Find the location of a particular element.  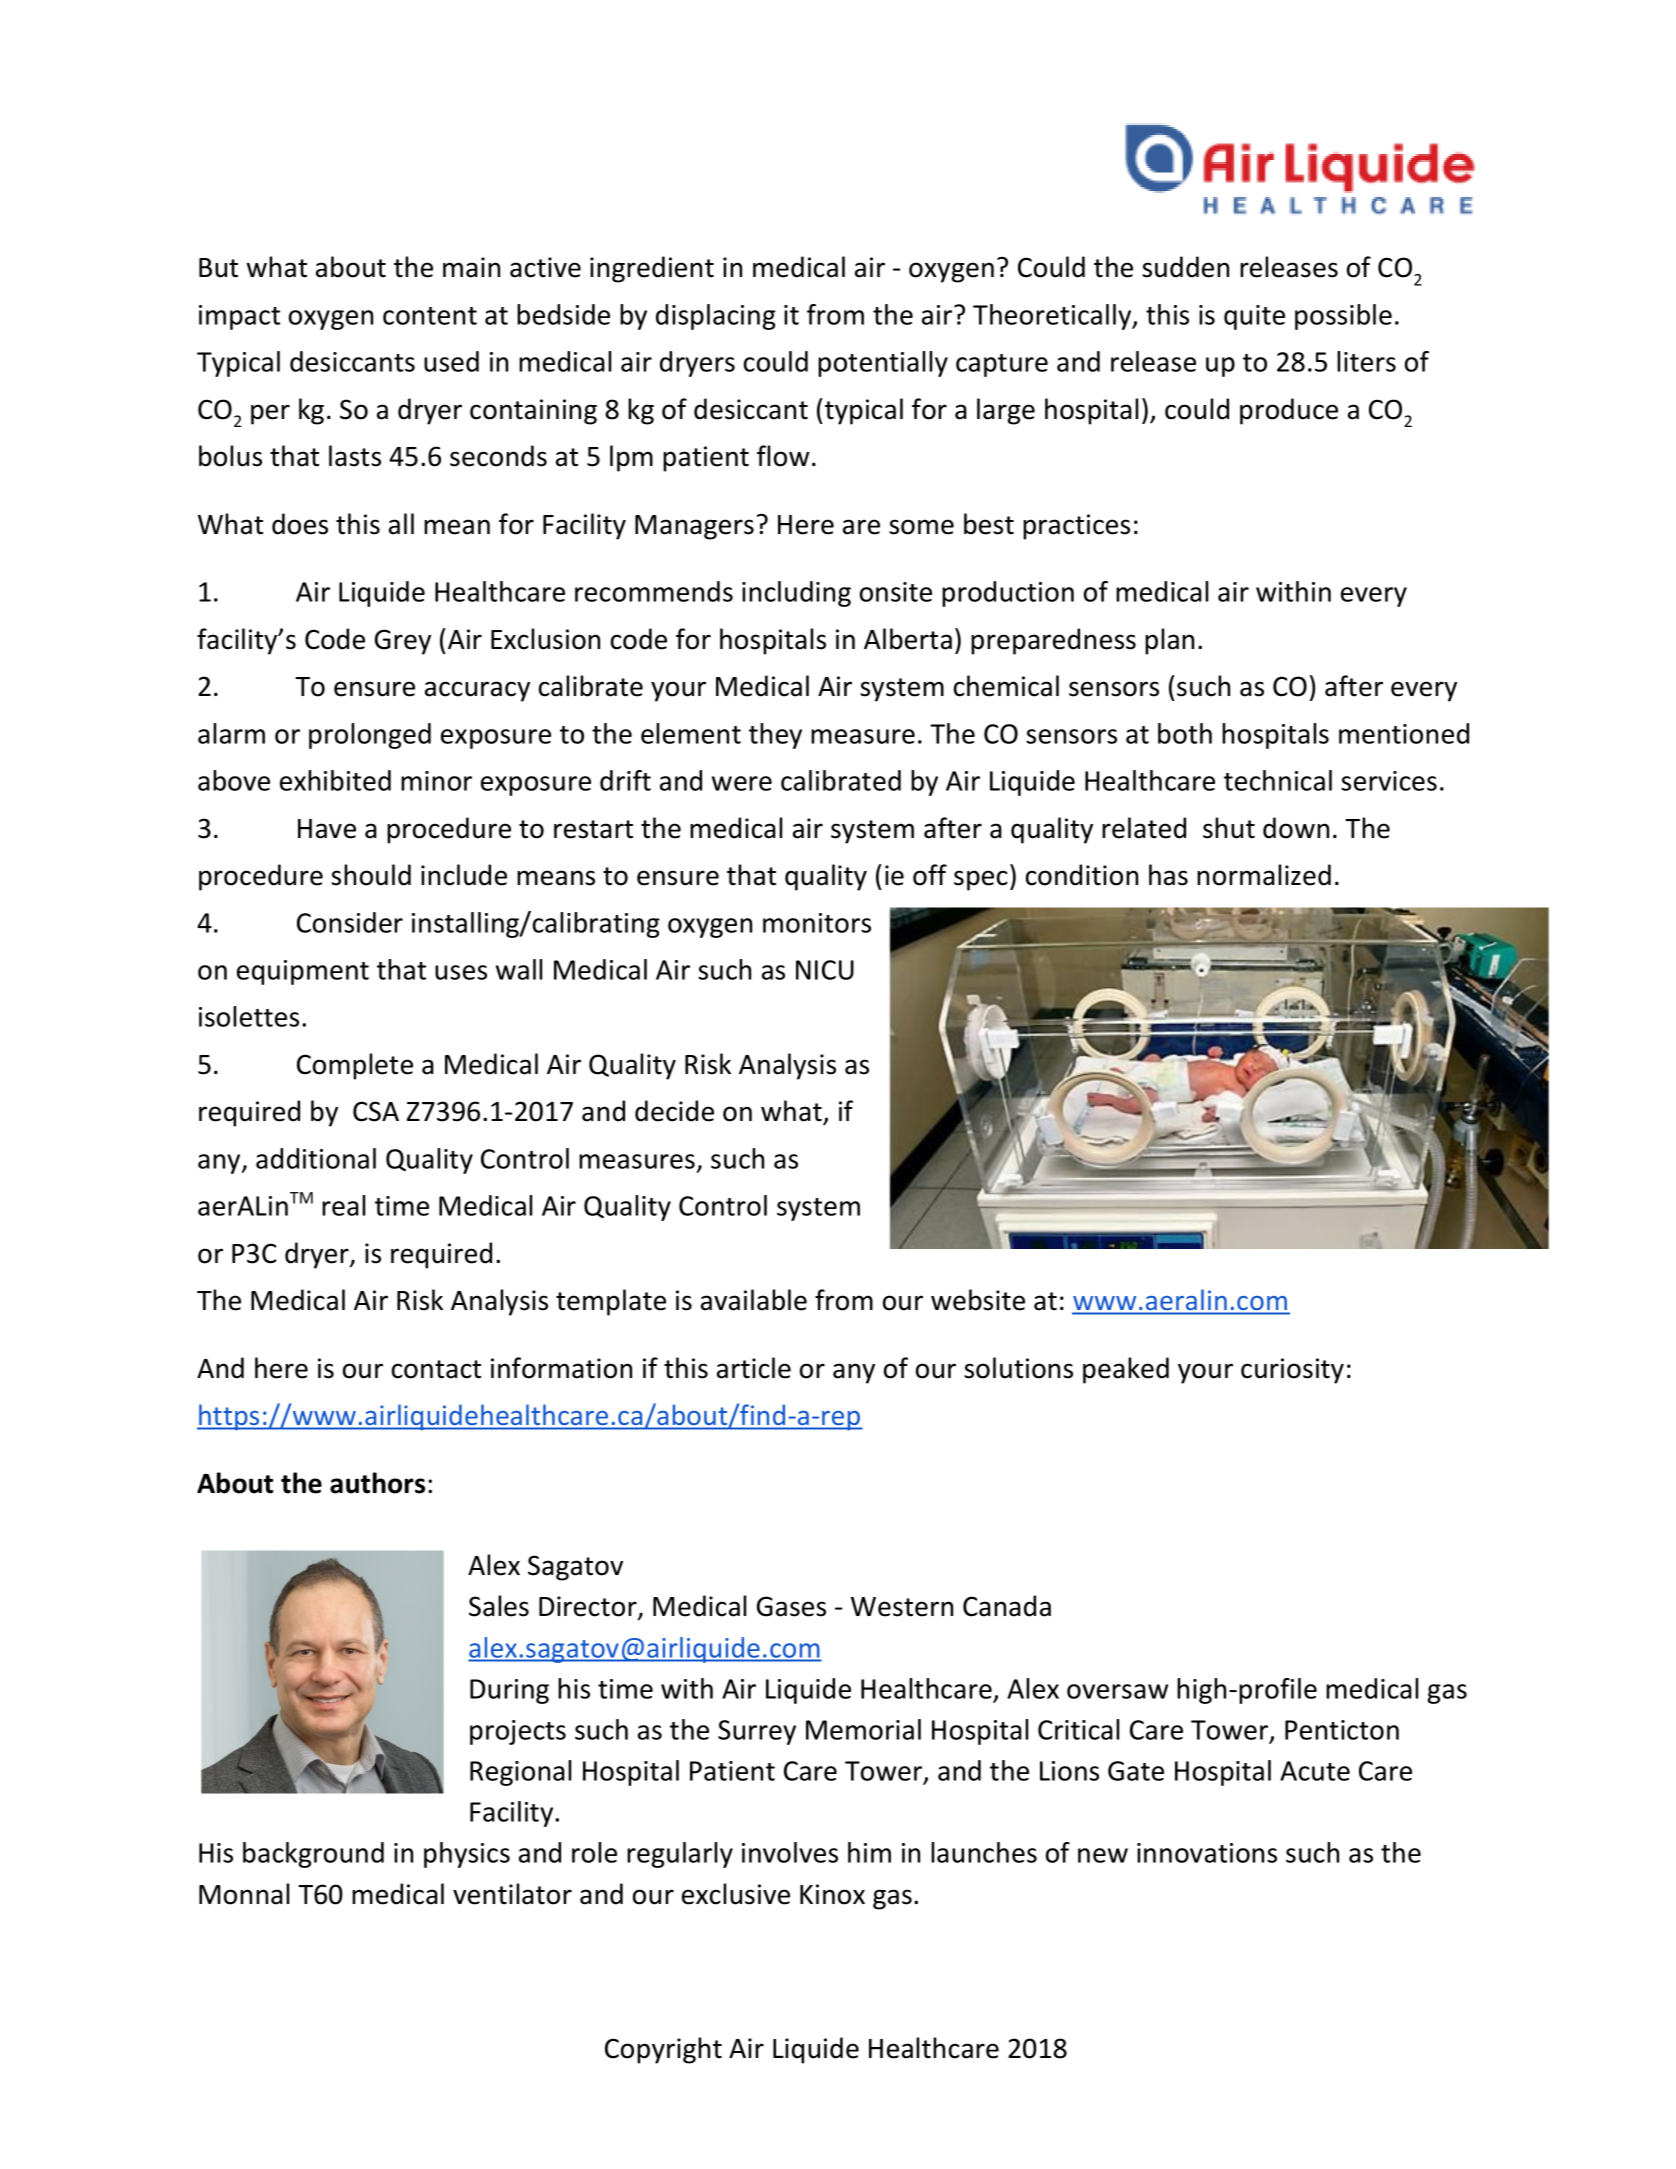

contact is located at coordinates (436, 1369).
